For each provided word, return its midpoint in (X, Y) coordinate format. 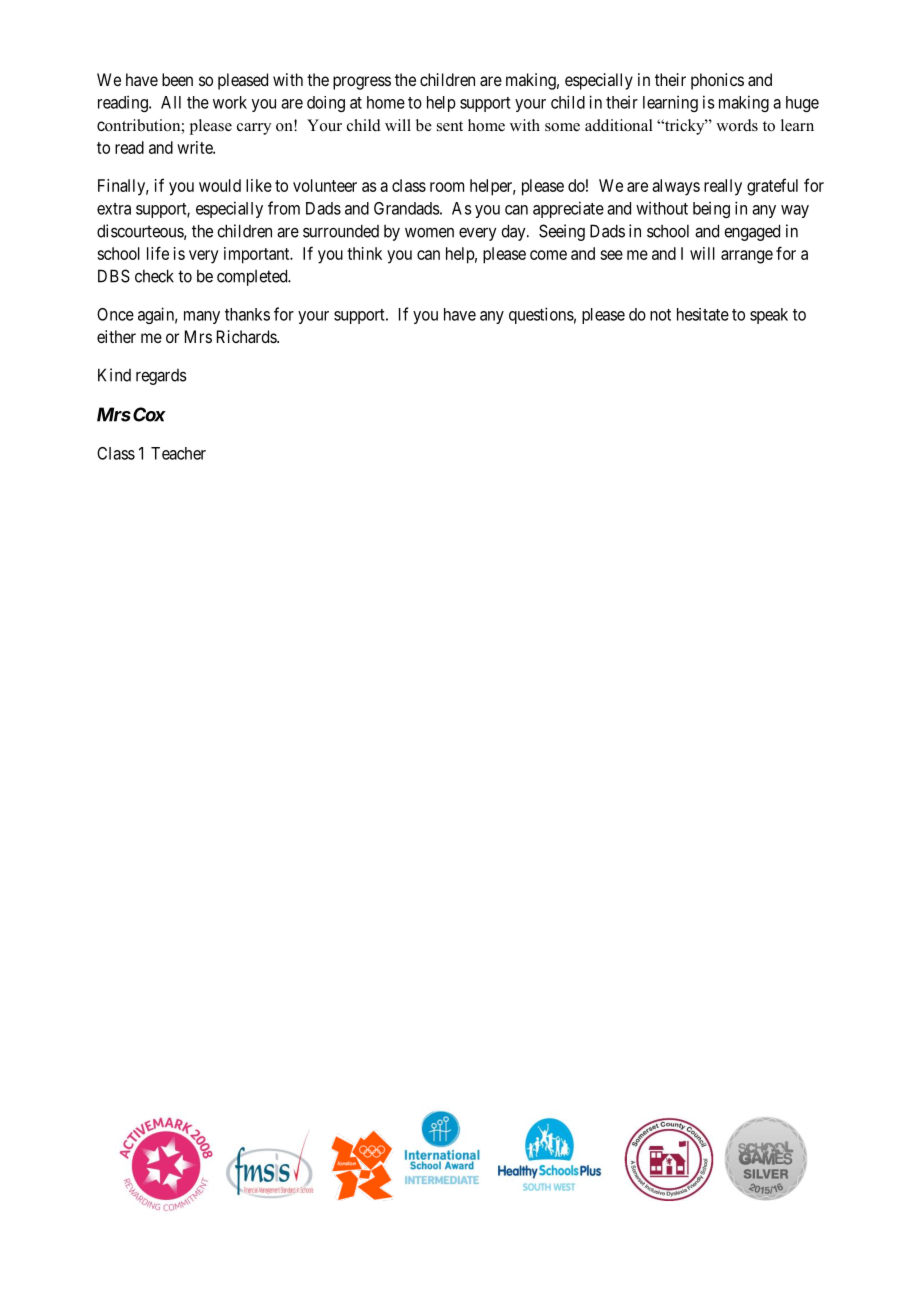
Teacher (178, 453)
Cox (149, 414)
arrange (747, 257)
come (548, 255)
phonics (717, 81)
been (177, 79)
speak (769, 316)
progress (362, 83)
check (154, 276)
